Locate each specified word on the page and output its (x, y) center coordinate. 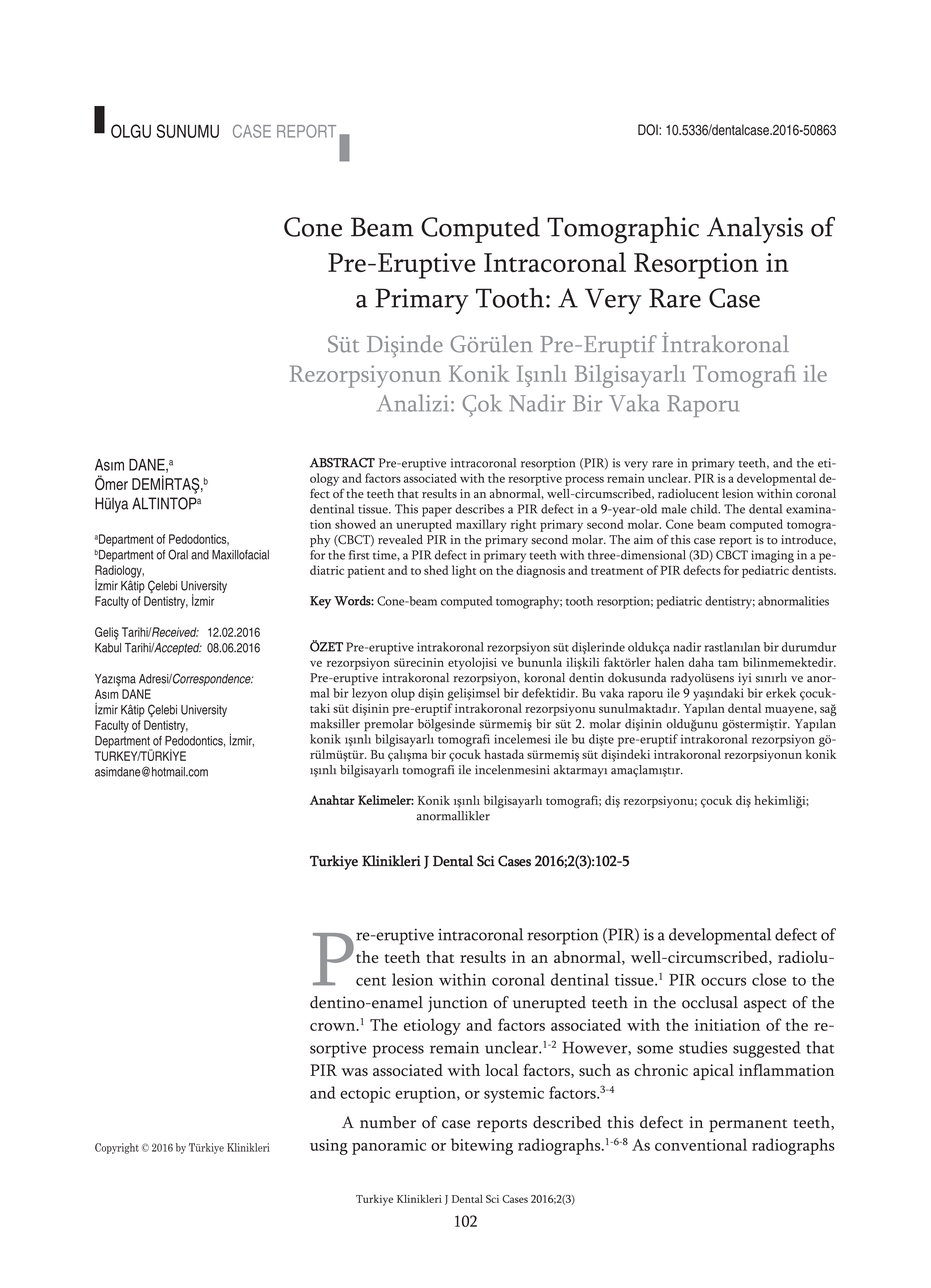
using (329, 1147)
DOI (649, 130)
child (705, 509)
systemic (514, 1095)
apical (713, 1072)
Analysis (755, 230)
